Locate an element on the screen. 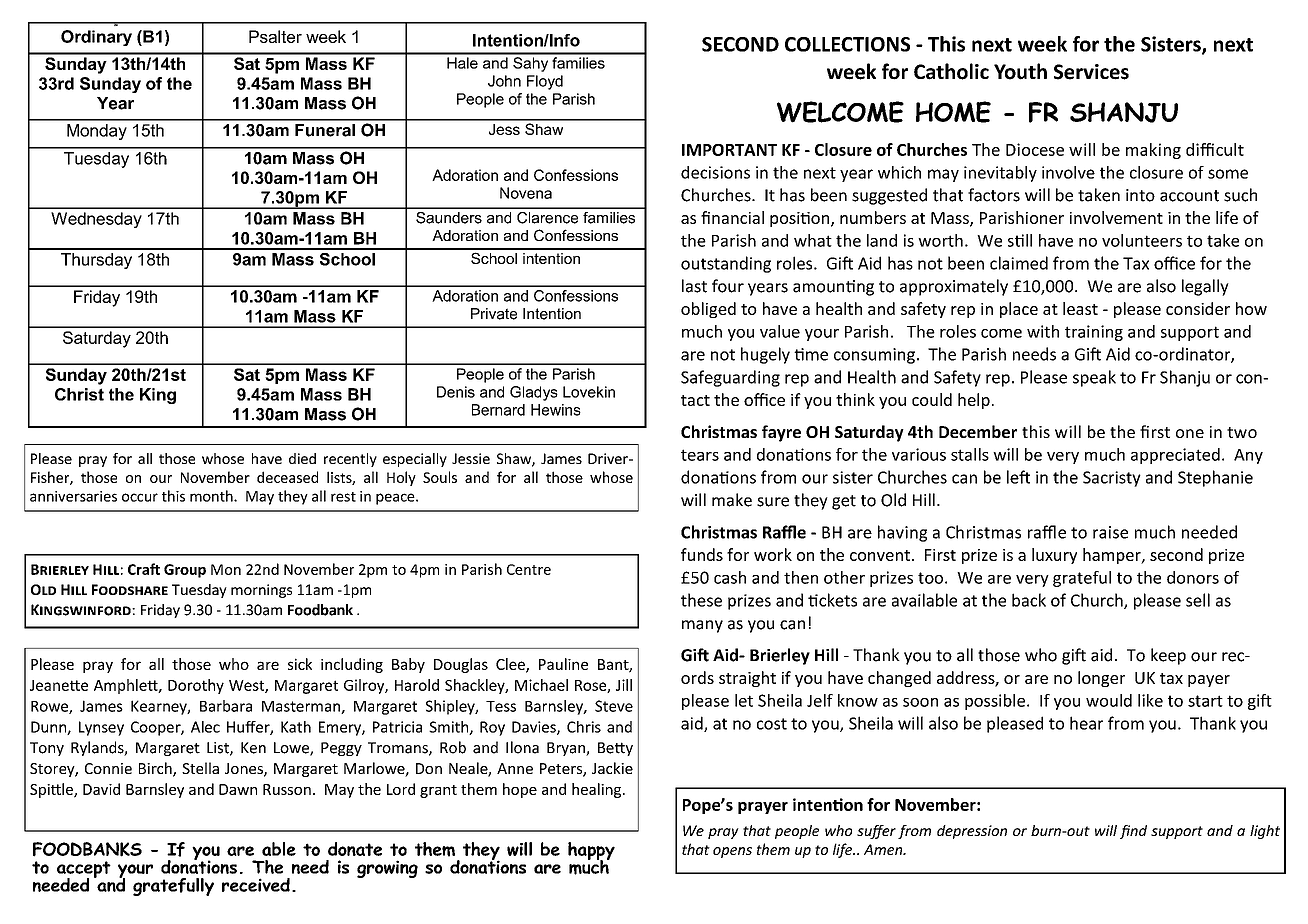  Services is located at coordinates (1091, 72).
